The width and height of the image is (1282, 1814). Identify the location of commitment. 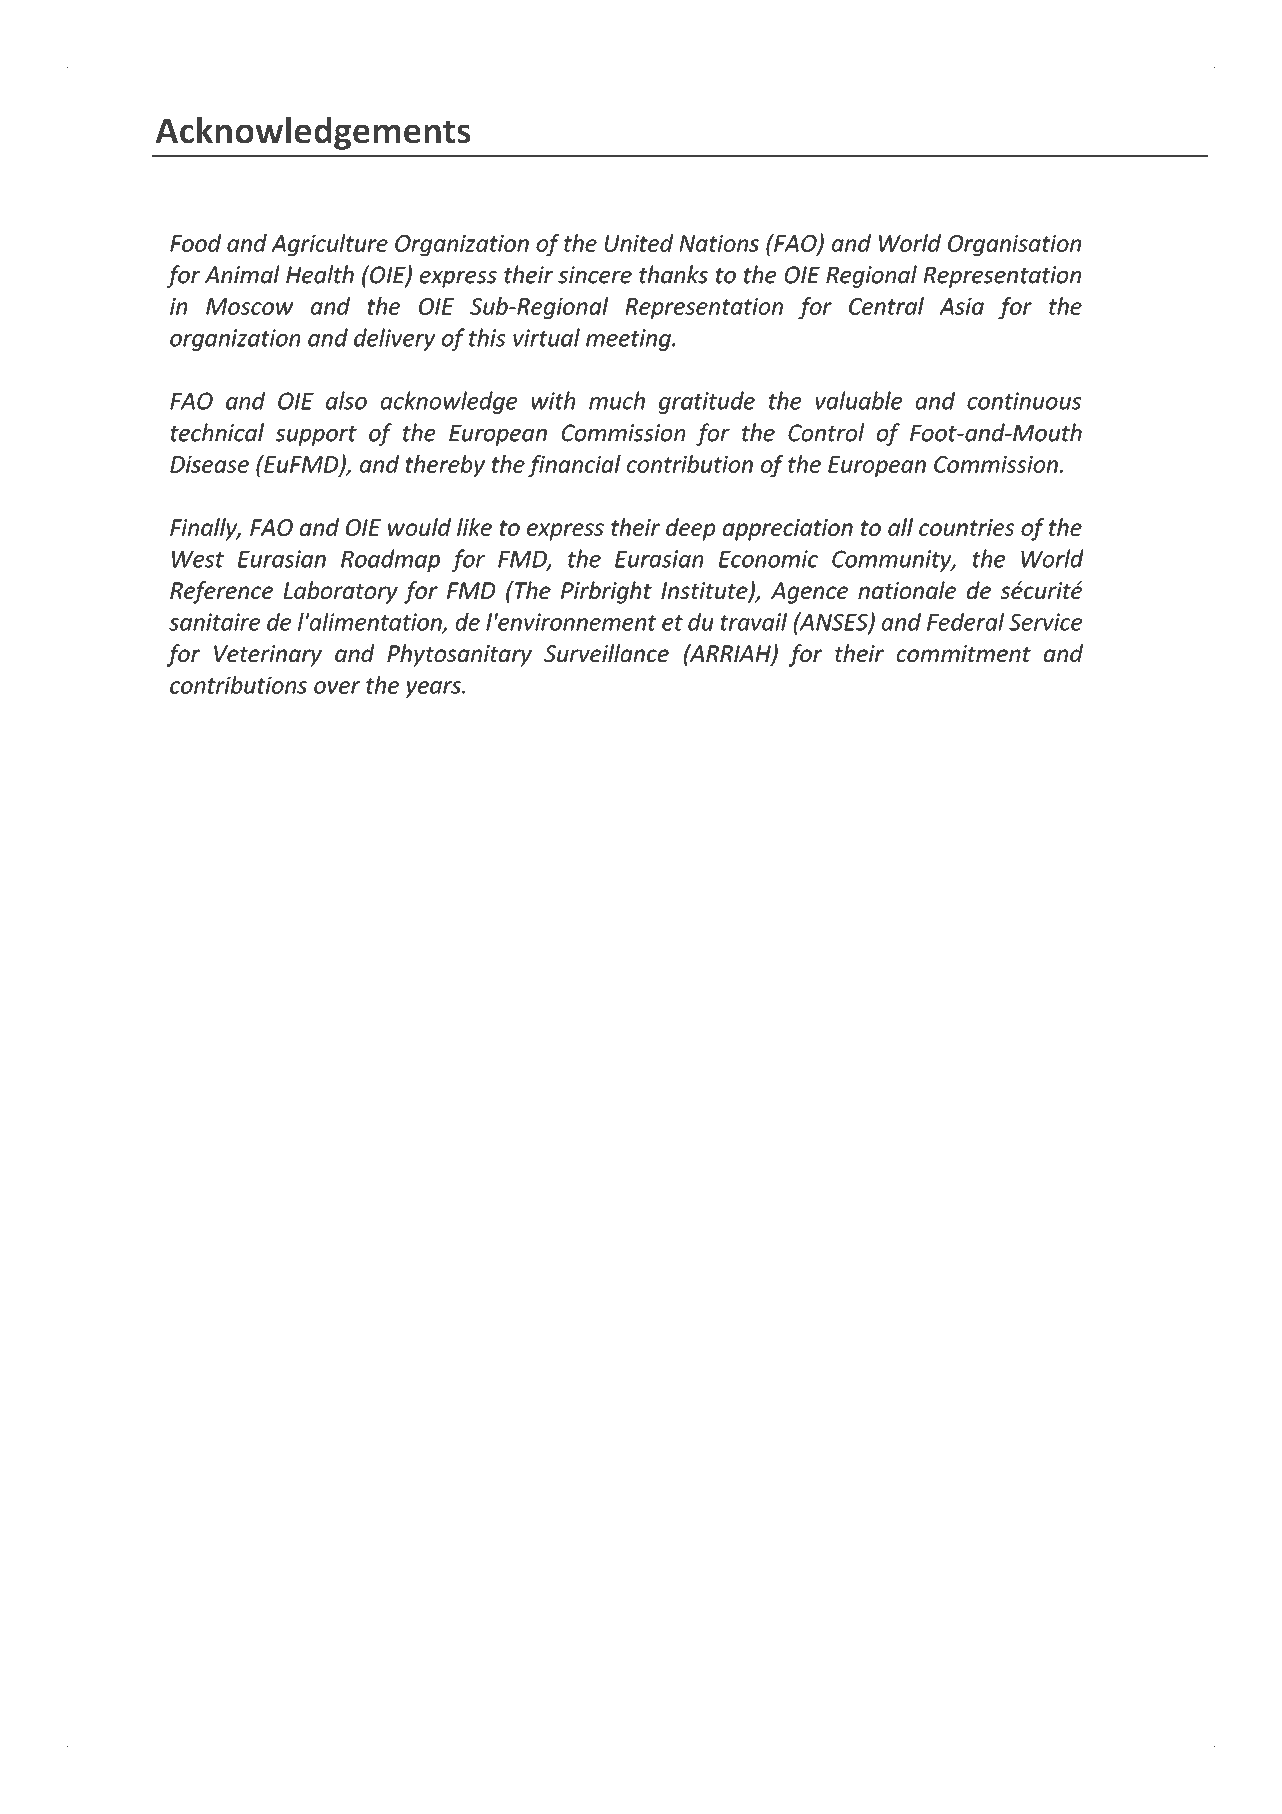
(964, 653).
